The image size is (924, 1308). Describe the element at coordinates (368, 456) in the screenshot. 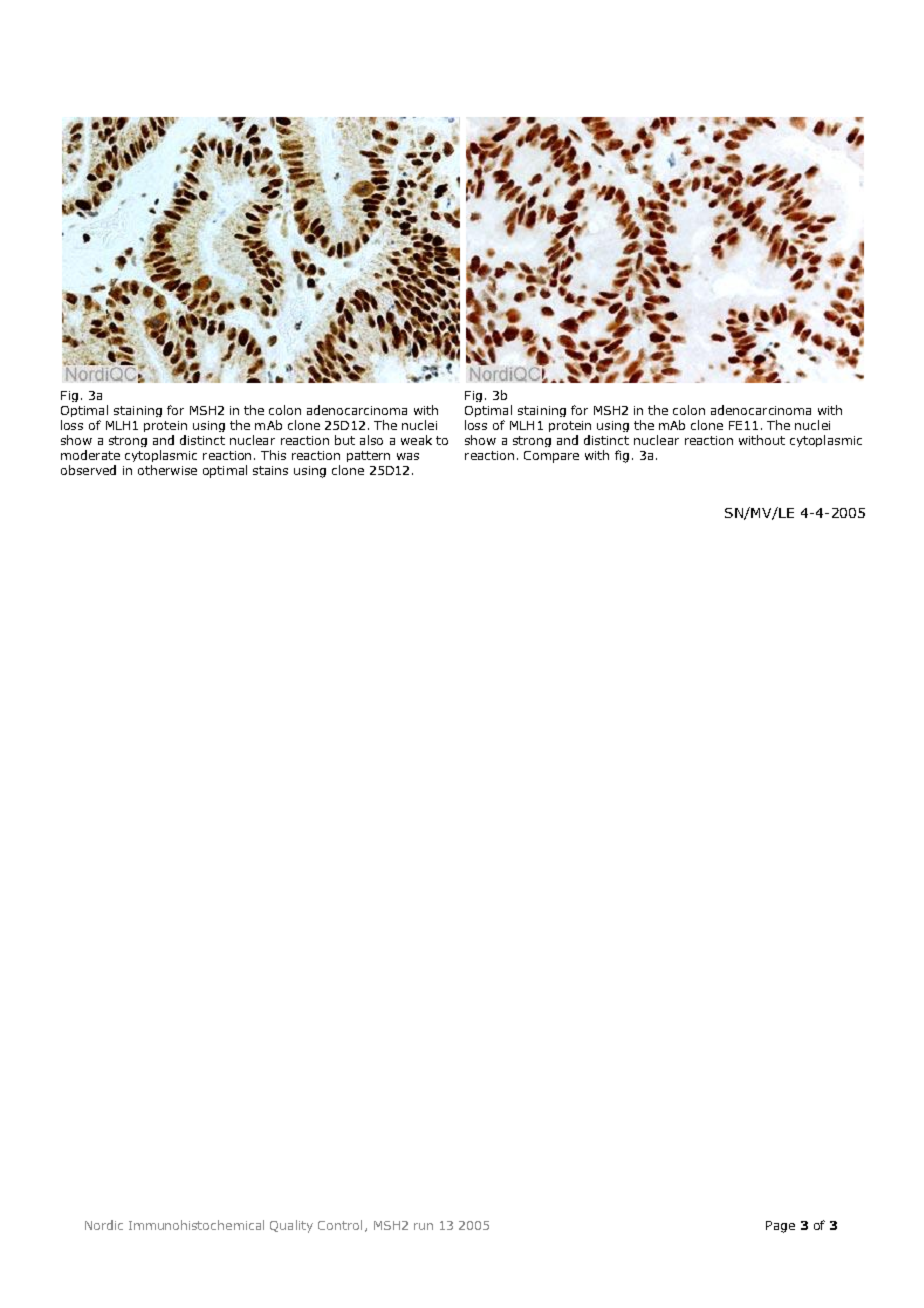

I see `pattern` at that location.
